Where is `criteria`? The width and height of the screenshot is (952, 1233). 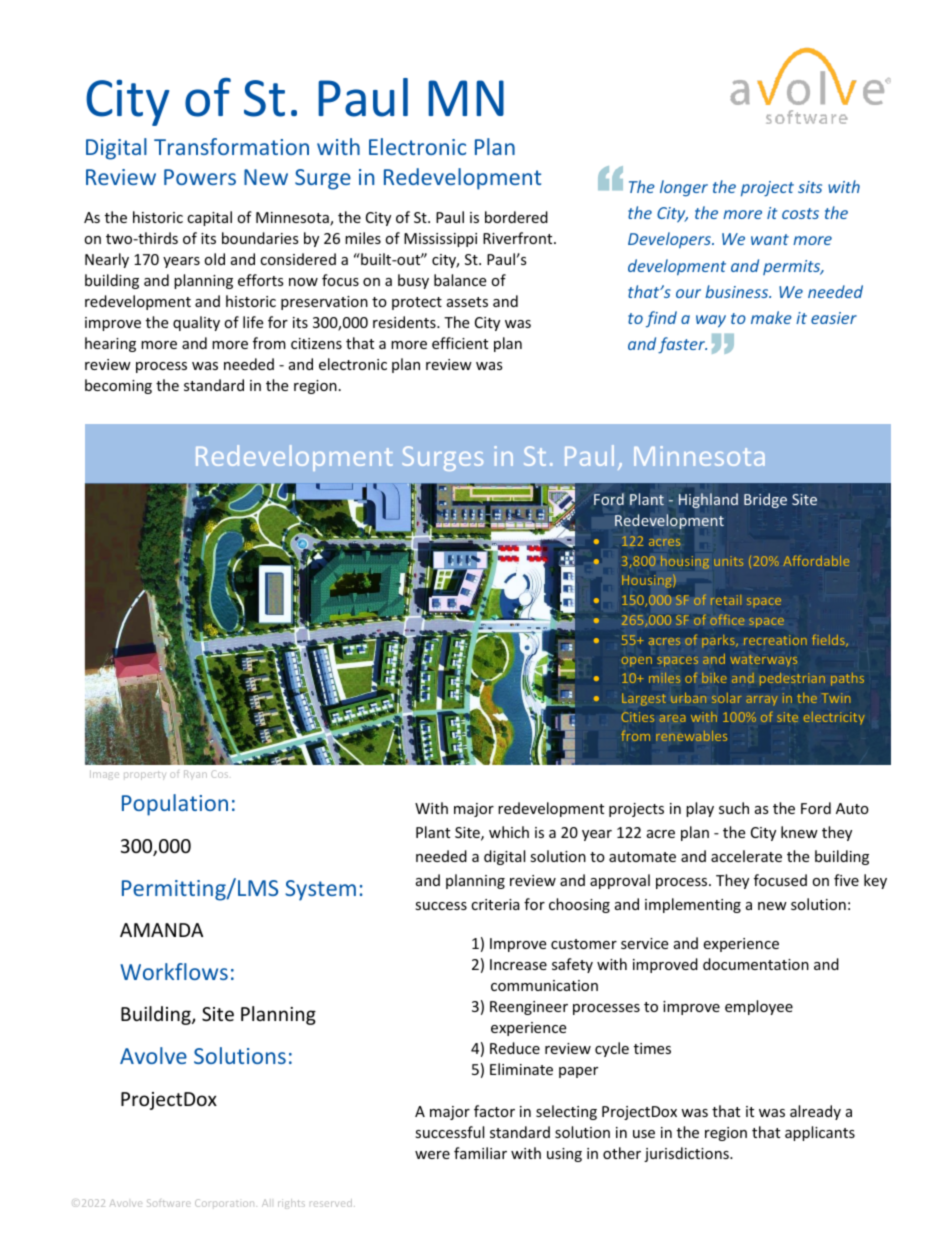
criteria is located at coordinates (495, 904).
